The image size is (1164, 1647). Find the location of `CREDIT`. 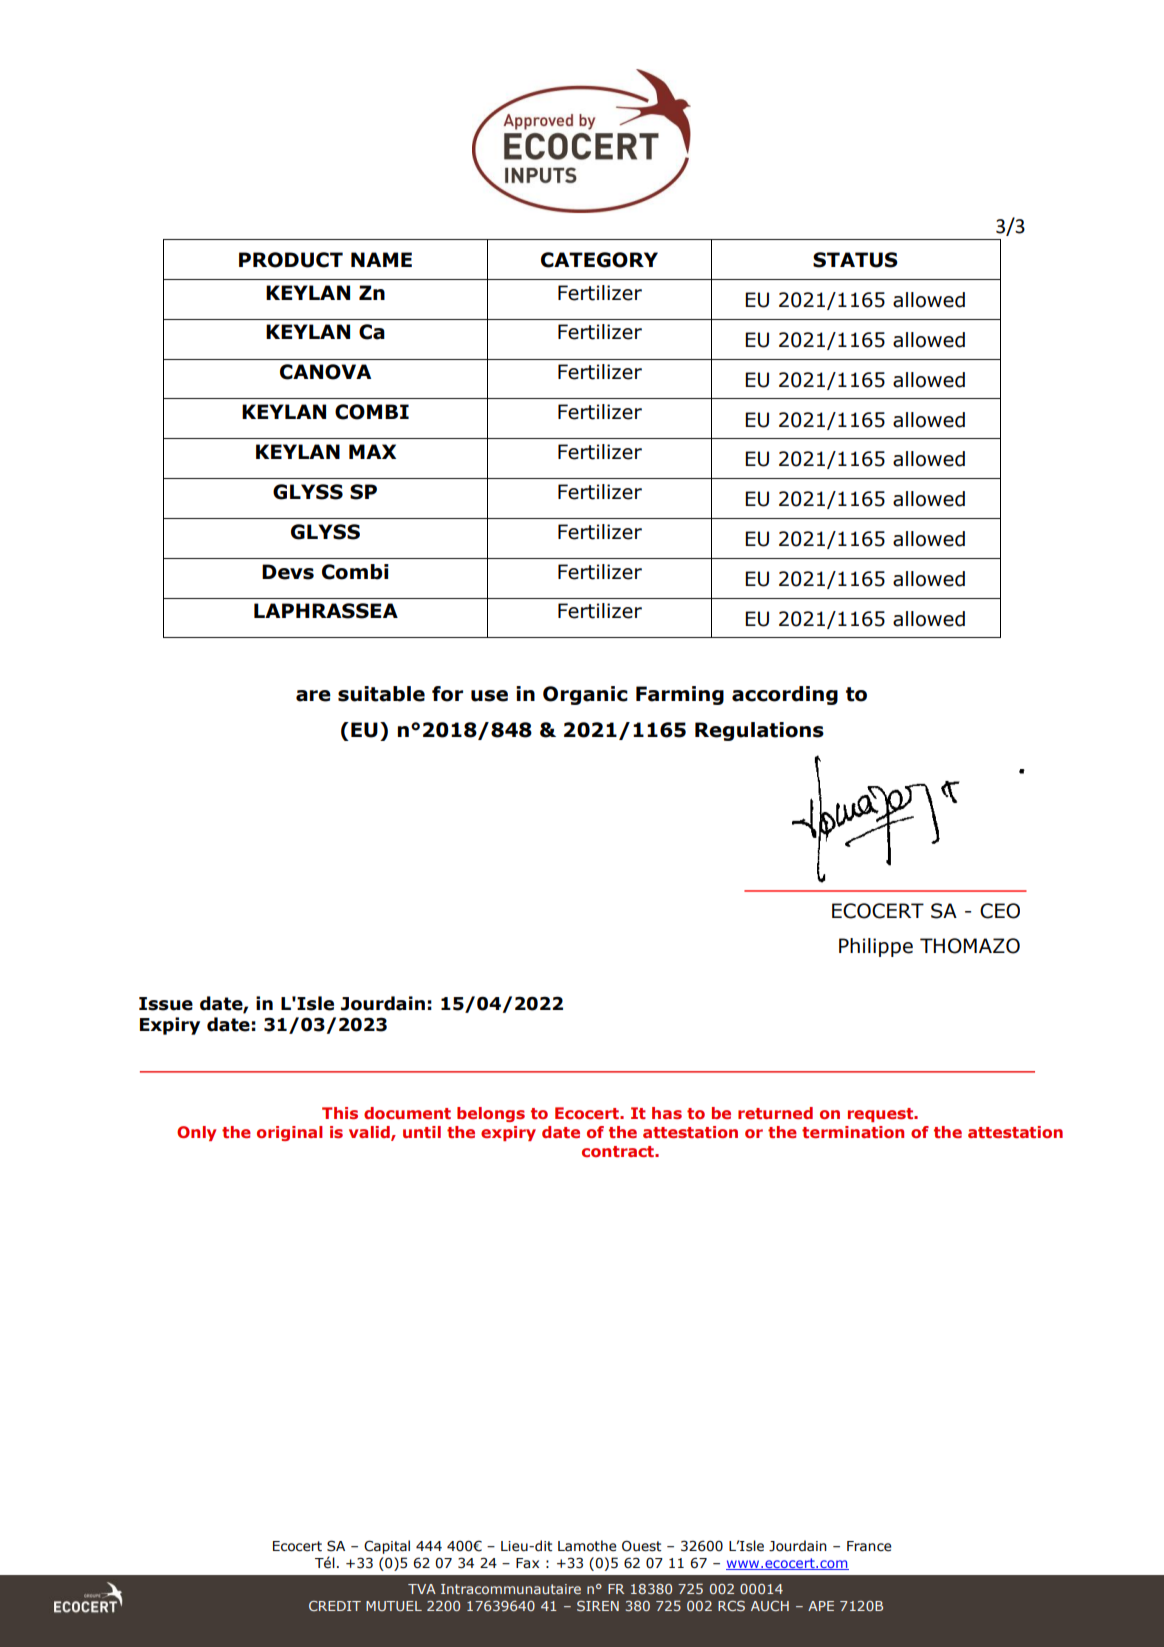

CREDIT is located at coordinates (335, 1606).
